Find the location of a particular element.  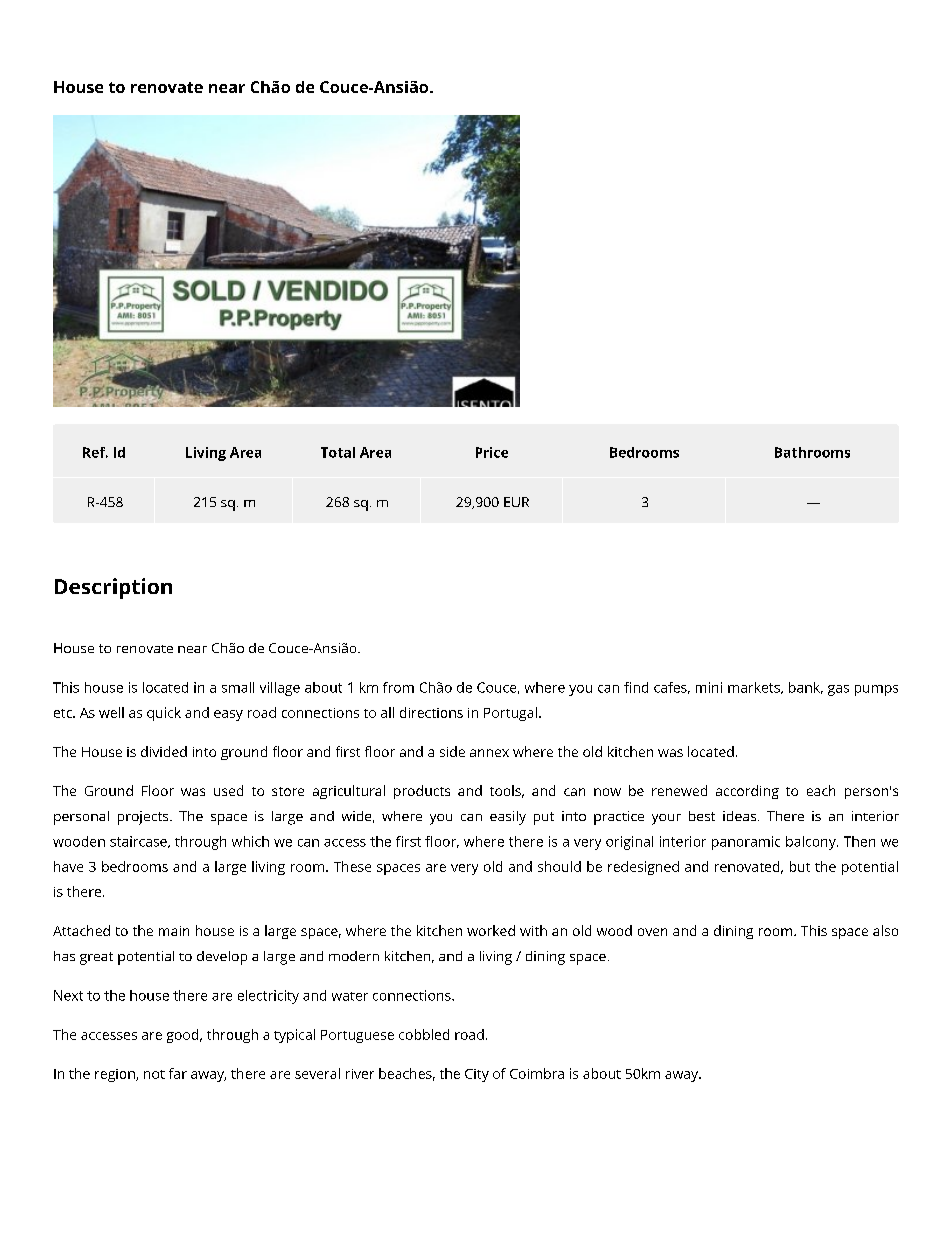

Coimbra is located at coordinates (537, 1073).
